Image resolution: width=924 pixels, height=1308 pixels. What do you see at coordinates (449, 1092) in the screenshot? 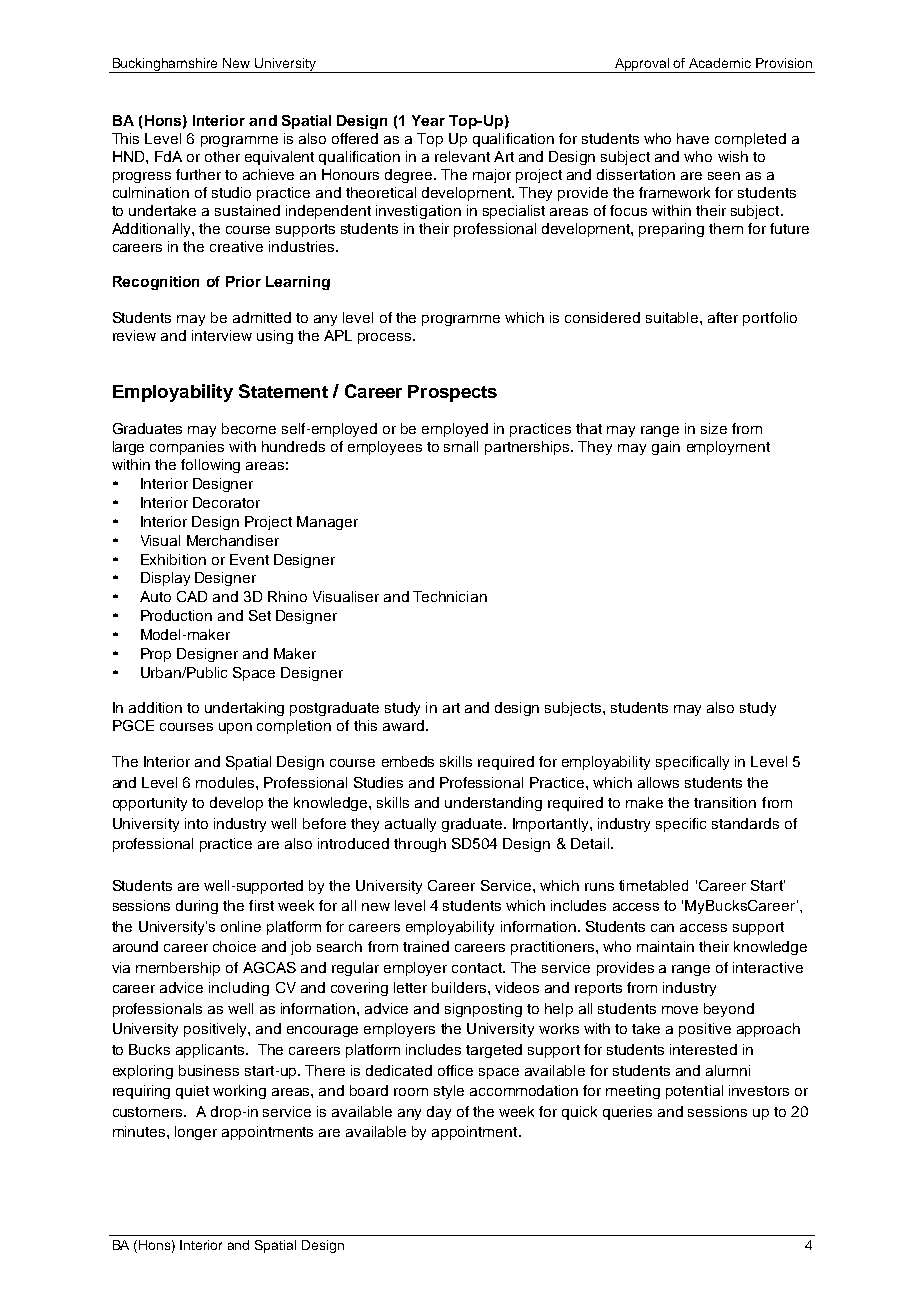
I see `style` at bounding box center [449, 1092].
